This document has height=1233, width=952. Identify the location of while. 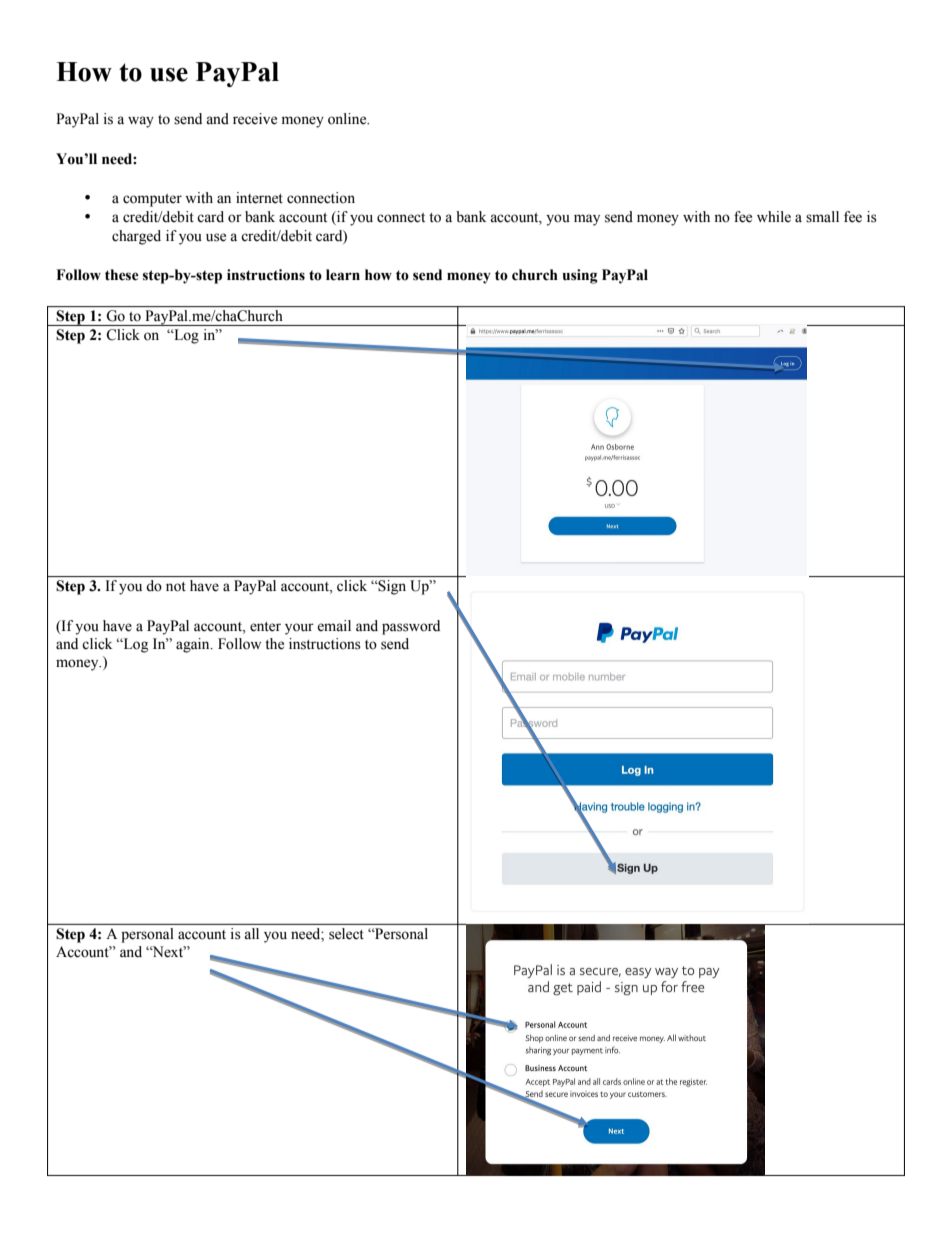
(774, 217).
